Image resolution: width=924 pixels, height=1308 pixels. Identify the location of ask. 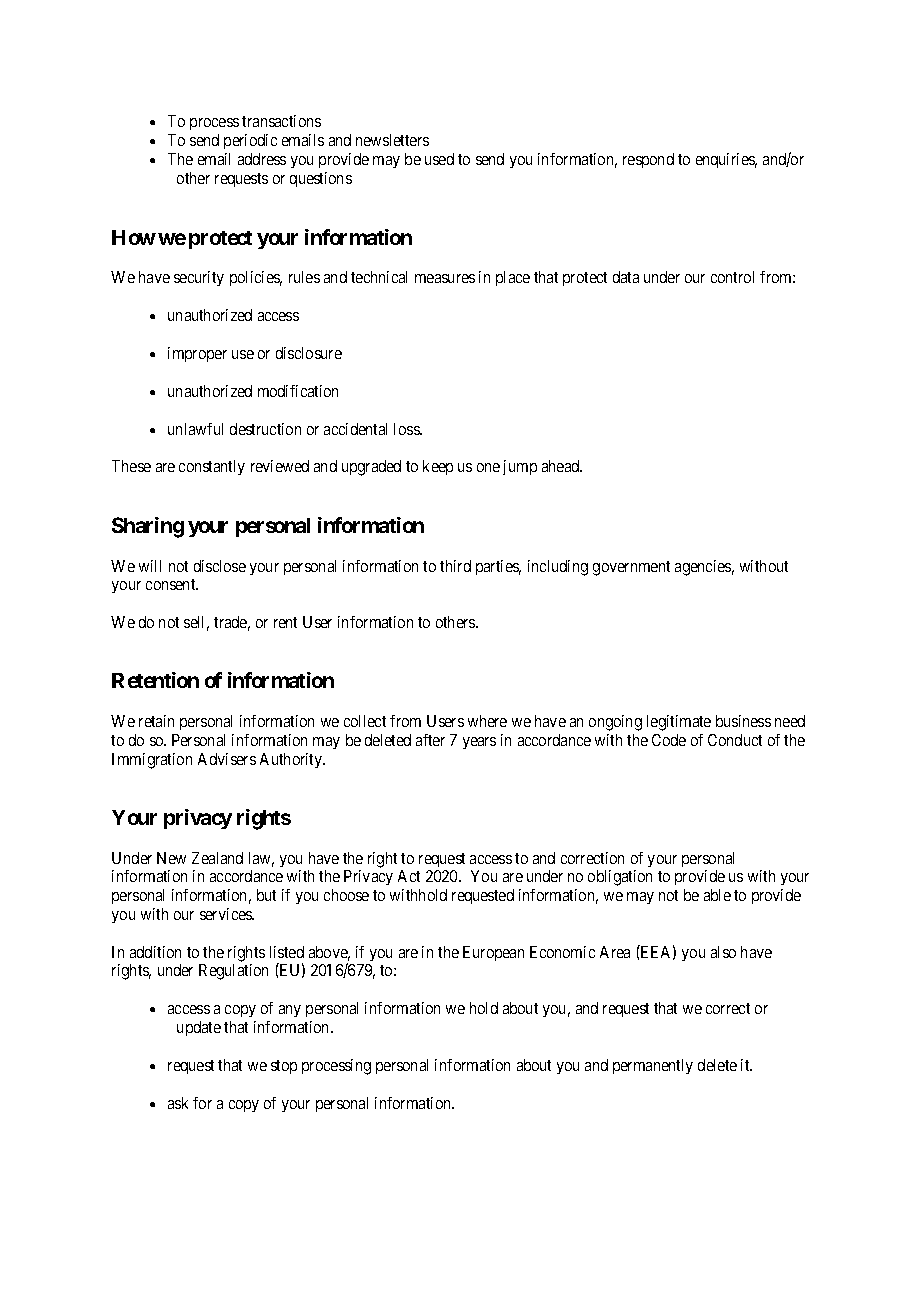
(178, 1103).
